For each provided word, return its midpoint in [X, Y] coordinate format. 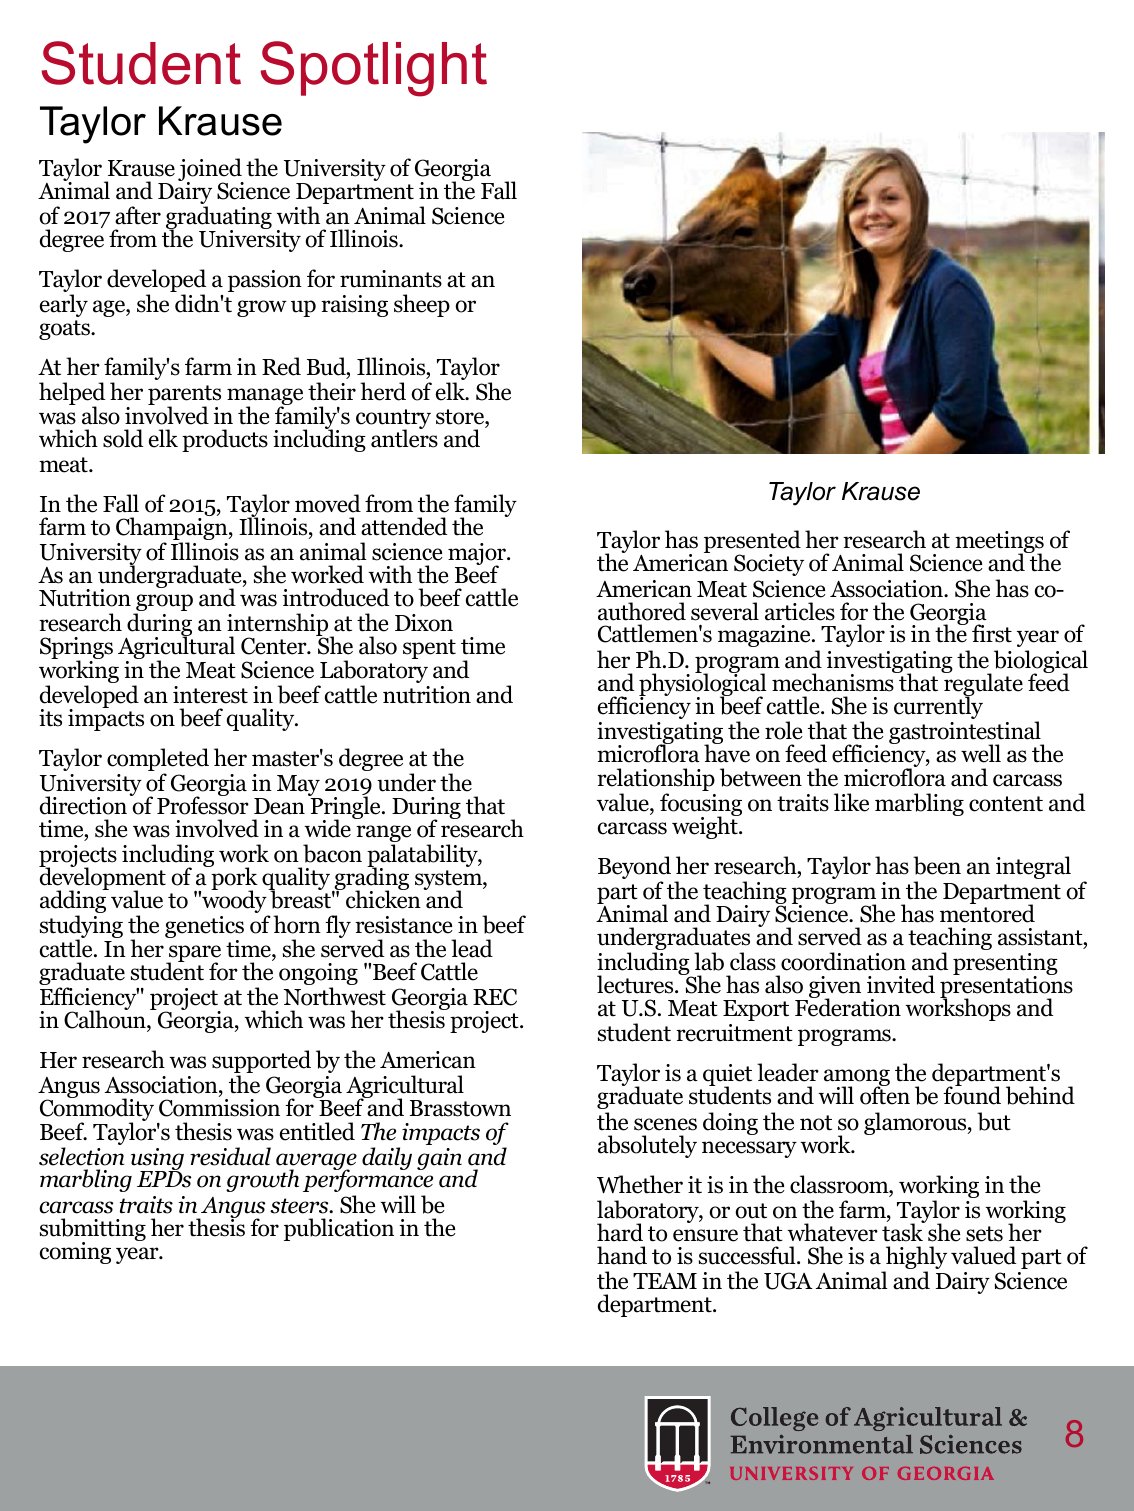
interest [210, 695]
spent [429, 649]
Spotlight [374, 69]
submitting [93, 1231]
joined [211, 171]
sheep [422, 305]
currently [938, 707]
